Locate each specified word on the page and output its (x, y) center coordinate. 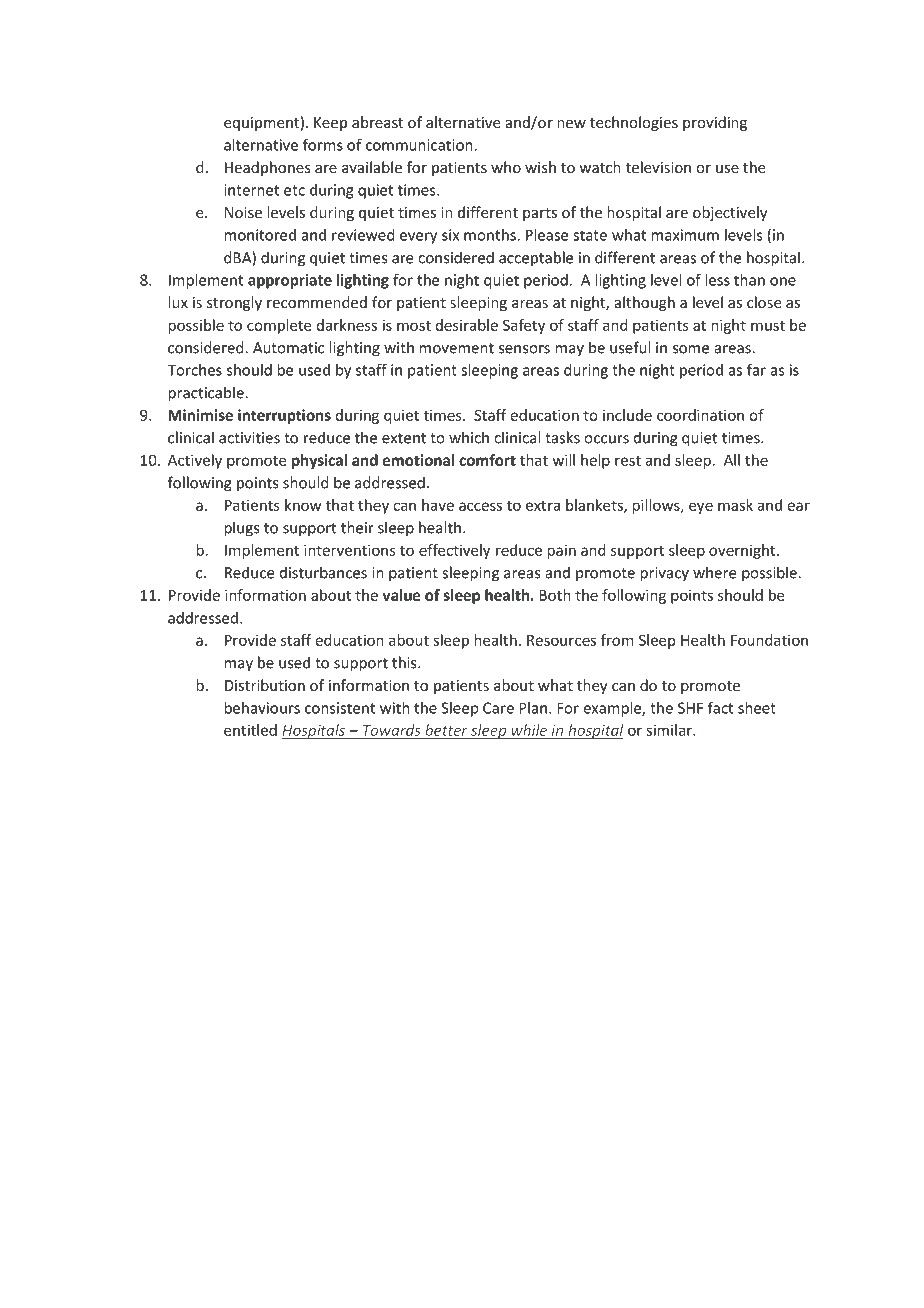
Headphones (268, 168)
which (469, 437)
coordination (700, 415)
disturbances (323, 572)
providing (715, 123)
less (717, 280)
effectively (454, 551)
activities (249, 438)
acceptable (536, 259)
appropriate (290, 281)
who (506, 167)
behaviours (262, 708)
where (715, 572)
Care (498, 708)
